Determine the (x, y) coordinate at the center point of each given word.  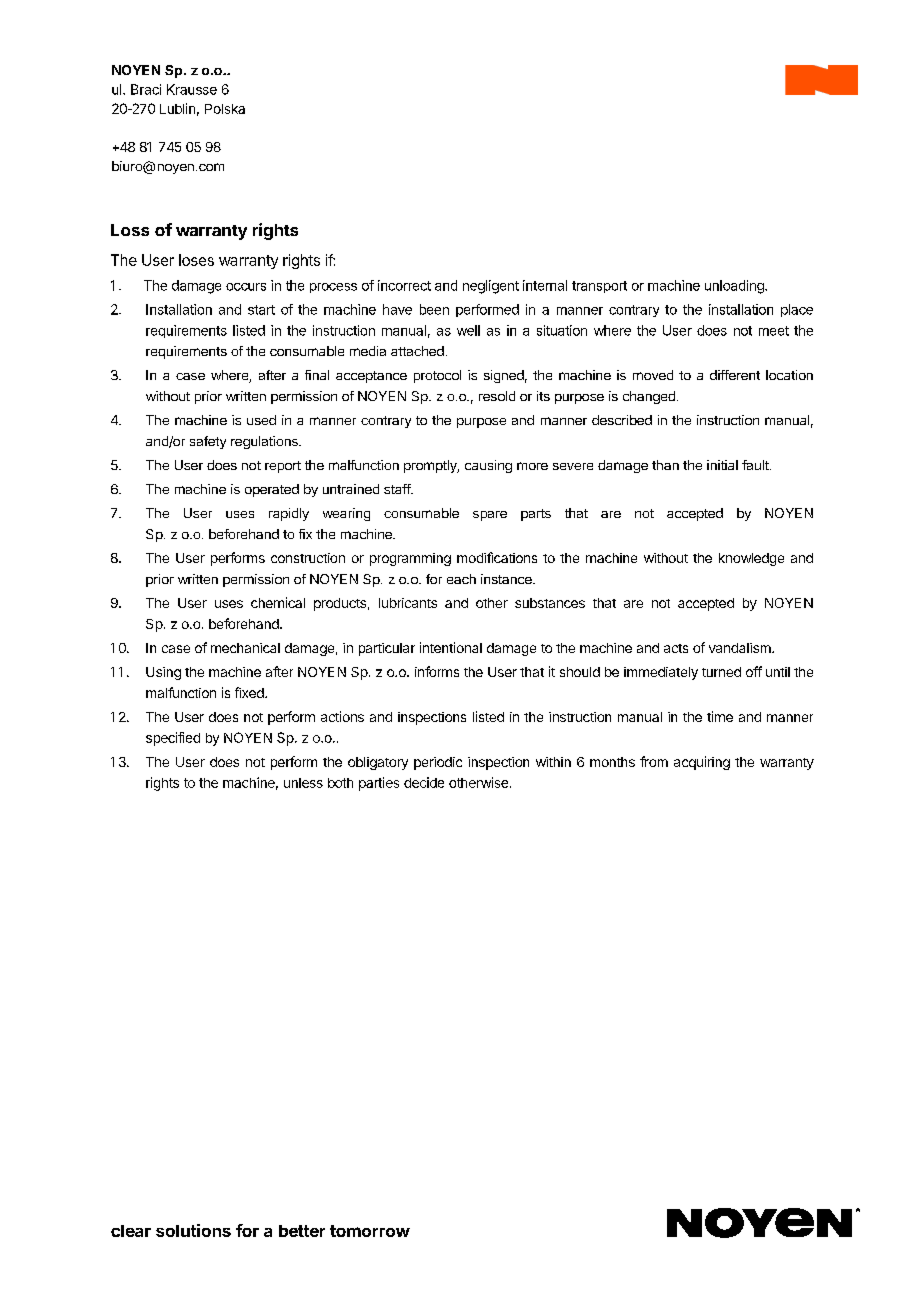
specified (173, 739)
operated (272, 490)
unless (303, 783)
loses (196, 260)
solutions (193, 1230)
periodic (438, 763)
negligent (491, 287)
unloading (735, 287)
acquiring (702, 763)
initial (722, 465)
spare (490, 516)
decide (424, 782)
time (720, 716)
